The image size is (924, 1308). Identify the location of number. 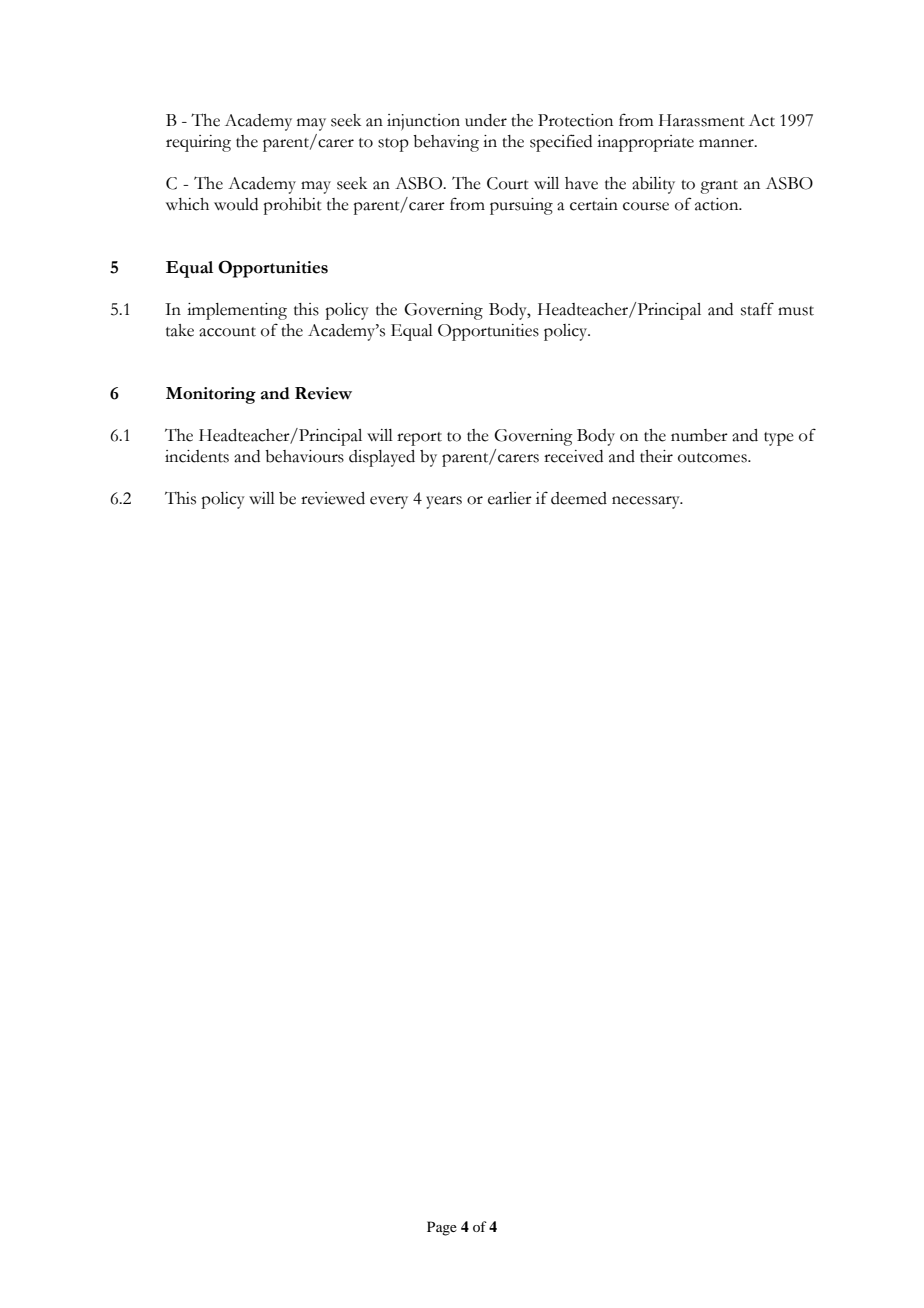
(699, 435).
